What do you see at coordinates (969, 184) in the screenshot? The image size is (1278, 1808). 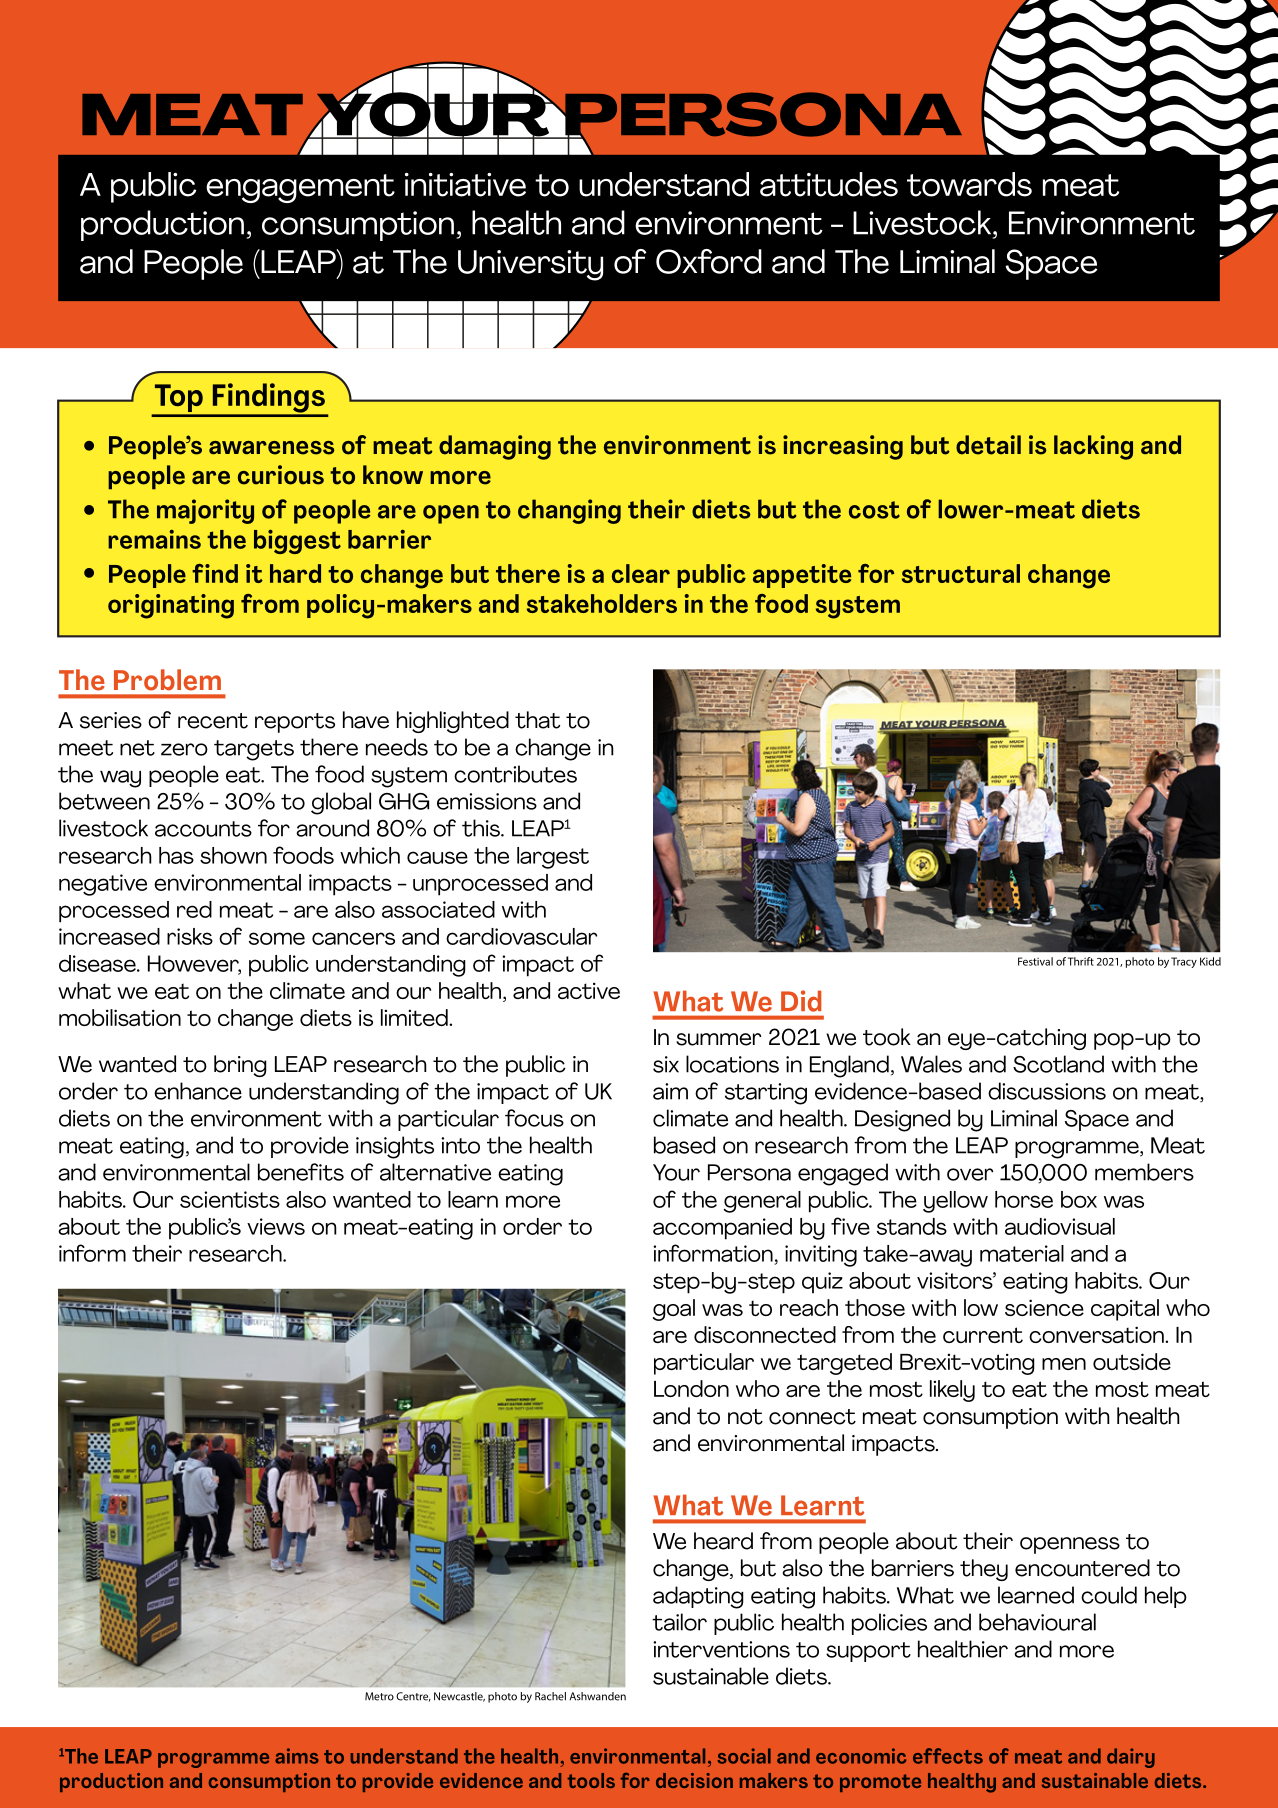 I see `towards` at bounding box center [969, 184].
